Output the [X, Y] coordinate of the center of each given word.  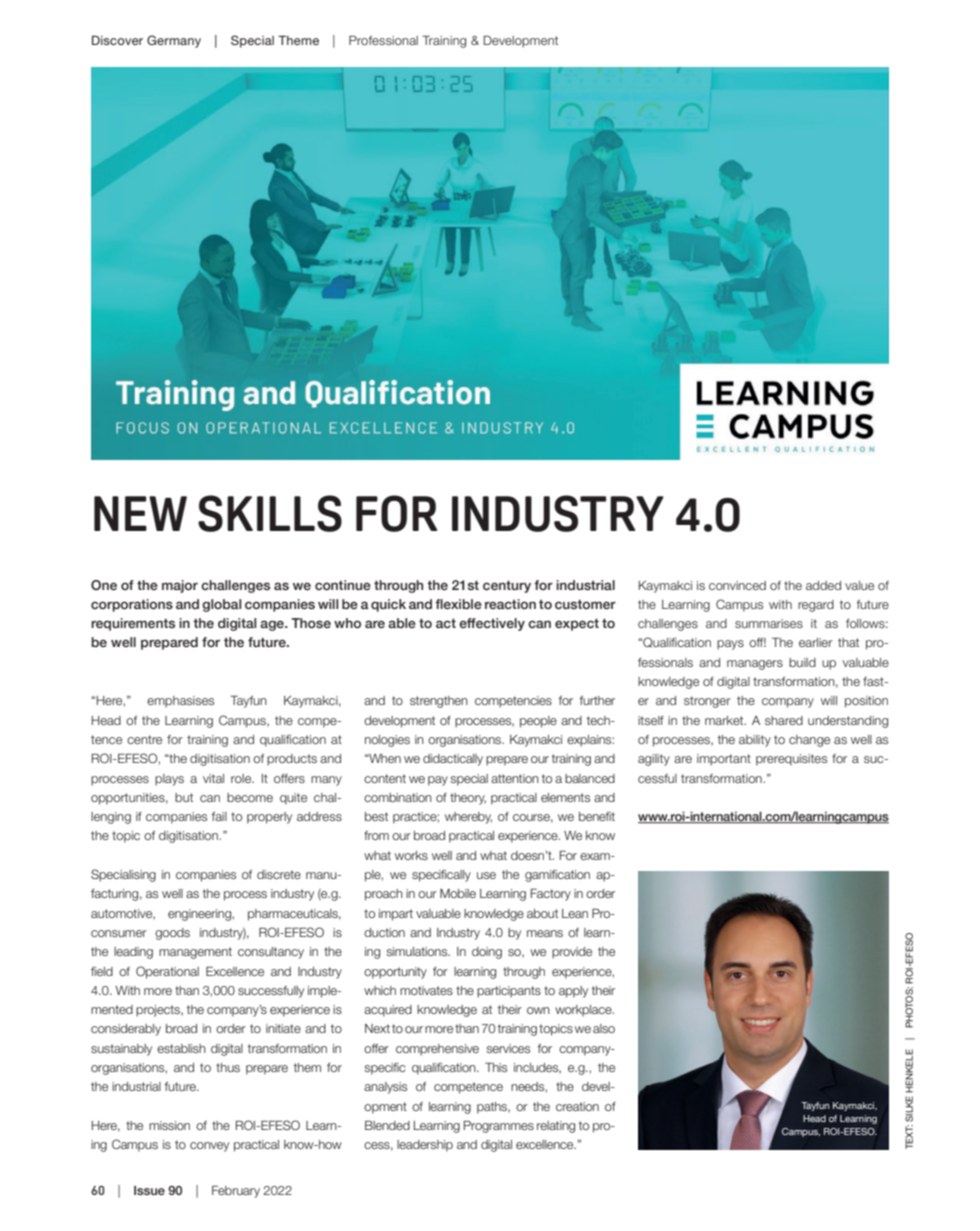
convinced [737, 585]
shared [784, 720]
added [823, 585]
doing [487, 953]
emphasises [180, 702]
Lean [575, 913]
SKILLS [270, 513]
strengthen [439, 702]
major [180, 586]
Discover [117, 40]
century [507, 587]
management [195, 953]
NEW [140, 513]
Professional [383, 40]
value [859, 585]
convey [209, 1147]
